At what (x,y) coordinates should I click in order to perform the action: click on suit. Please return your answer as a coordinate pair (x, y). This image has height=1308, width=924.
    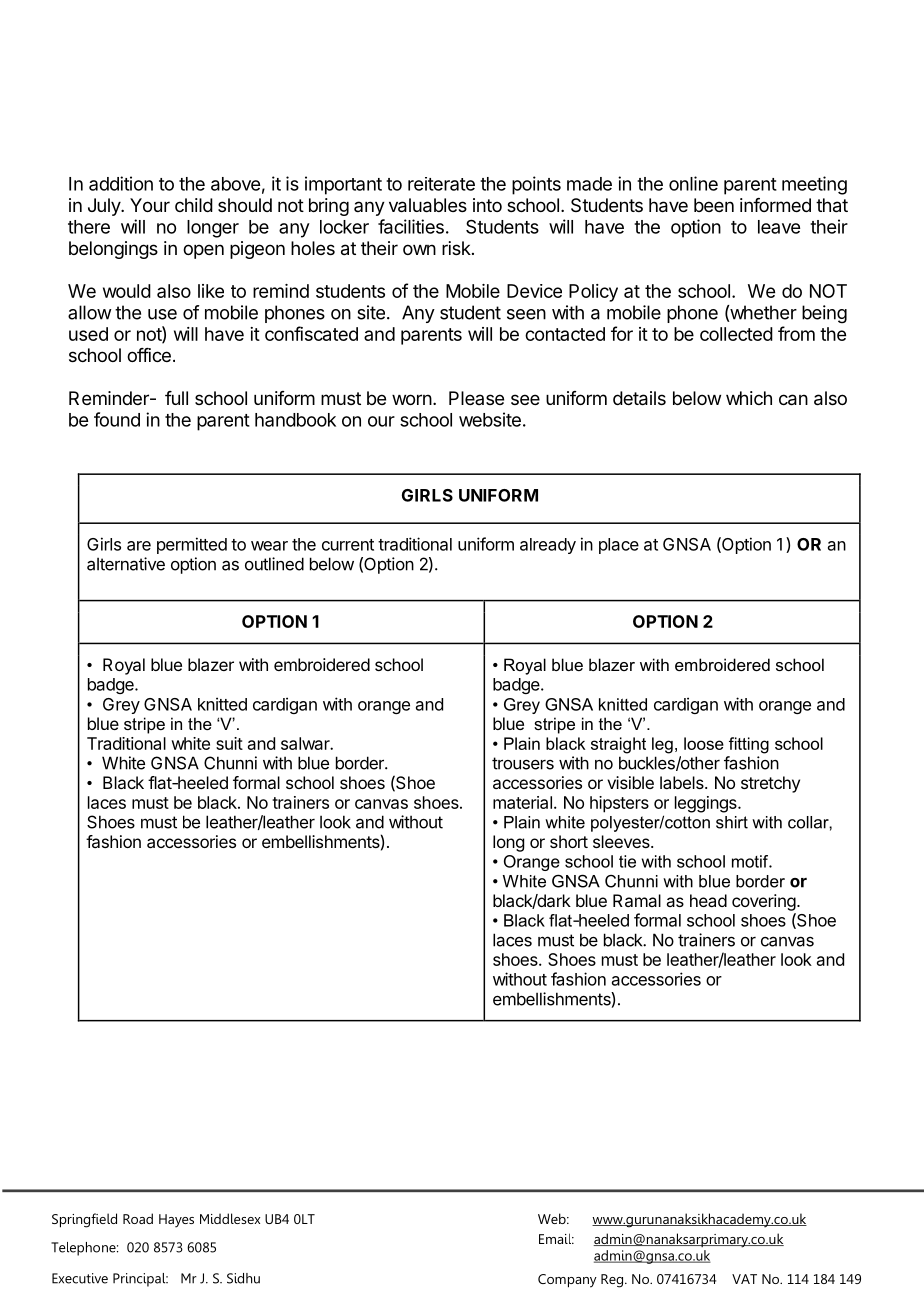
    Looking at the image, I should click on (229, 743).
